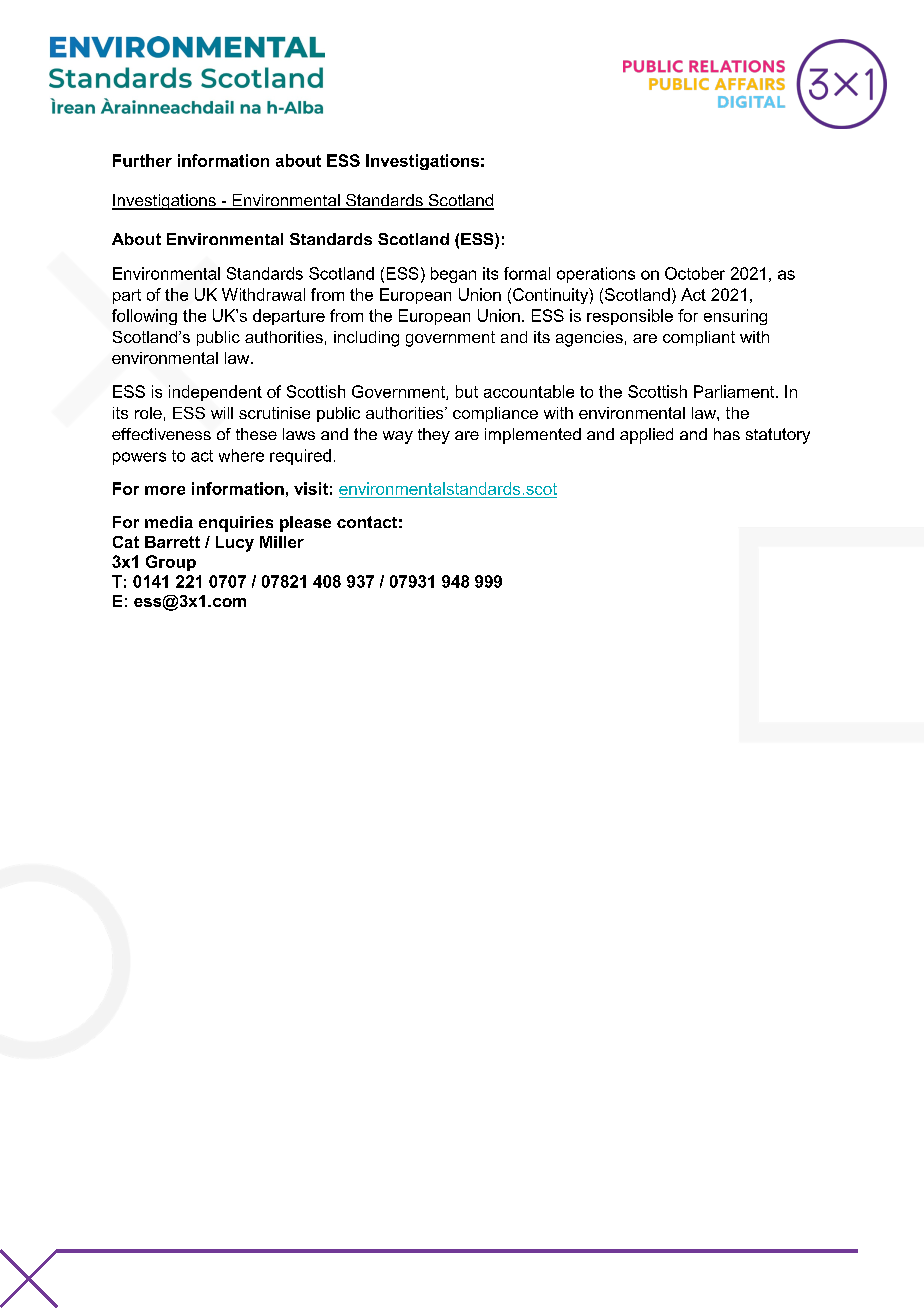  I want to click on but, so click(467, 391).
